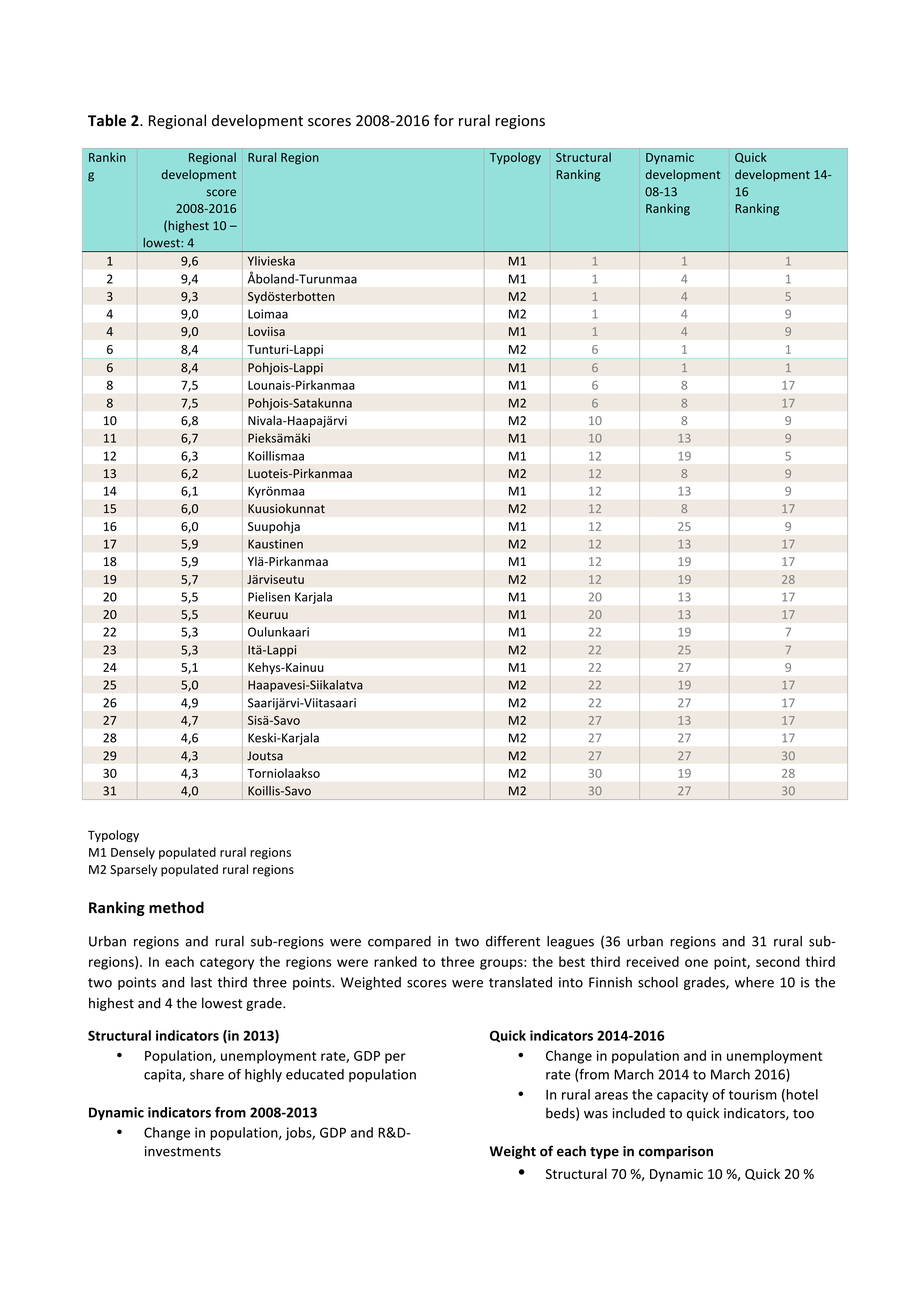 Image resolution: width=924 pixels, height=1308 pixels. What do you see at coordinates (696, 963) in the document?
I see `one` at bounding box center [696, 963].
